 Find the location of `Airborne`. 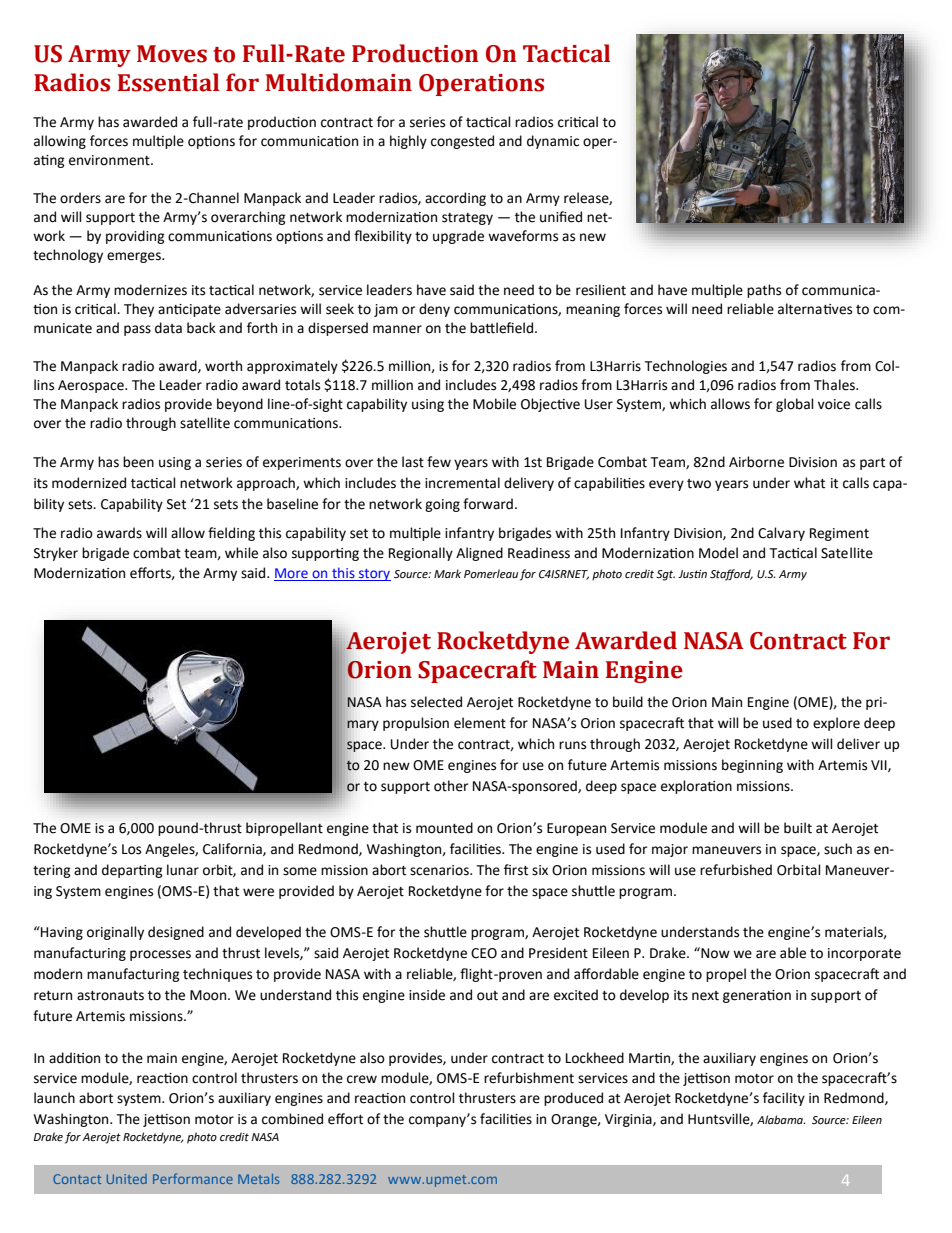

Airborne is located at coordinates (756, 462).
